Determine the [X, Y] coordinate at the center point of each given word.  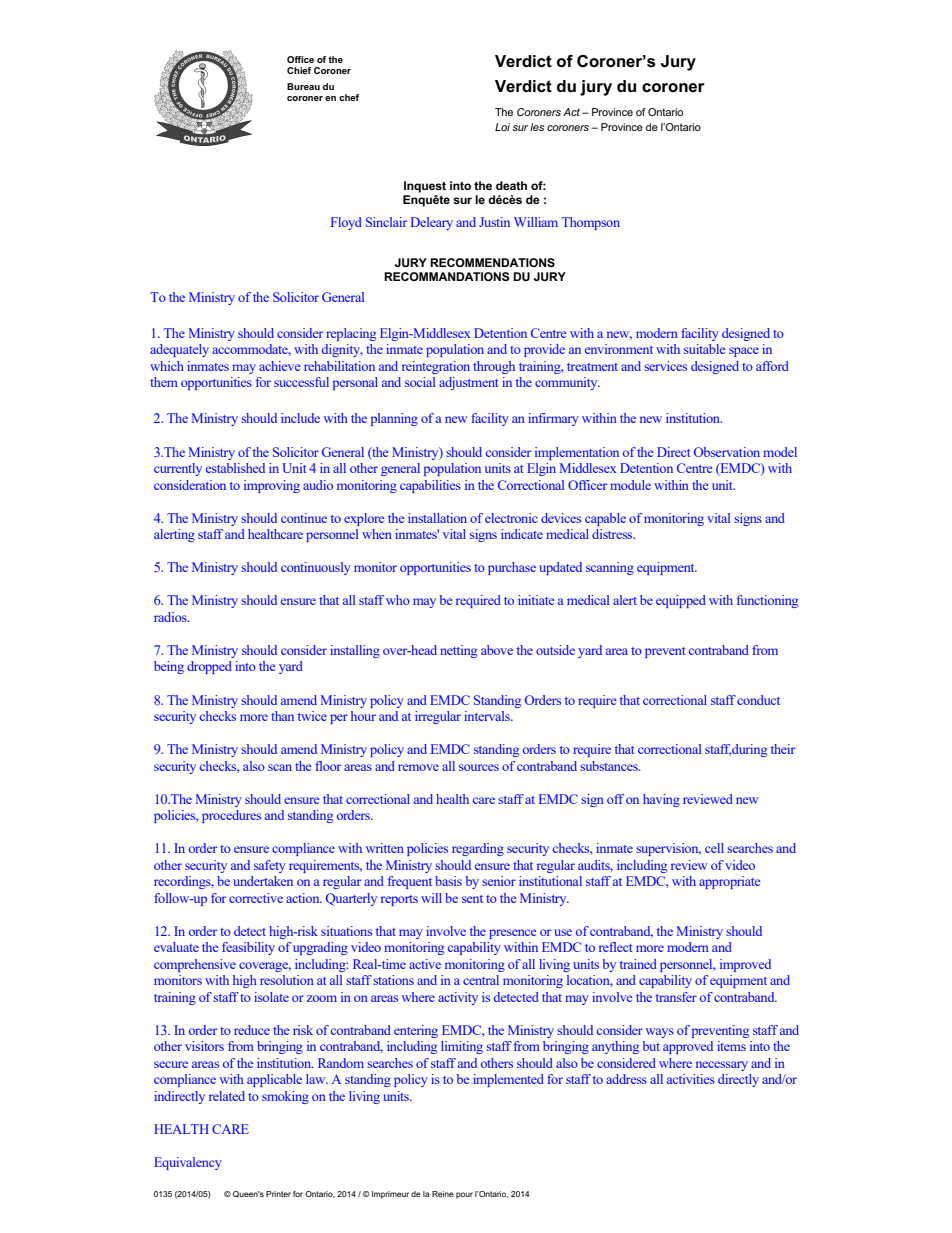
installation [437, 518]
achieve [280, 366]
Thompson [591, 223]
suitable [705, 349]
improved [745, 965]
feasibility [248, 948]
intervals [488, 716]
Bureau [303, 86]
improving [272, 486]
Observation [727, 452]
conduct [758, 700]
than [282, 716]
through [494, 367]
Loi [502, 127]
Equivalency [188, 1163]
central [481, 980]
